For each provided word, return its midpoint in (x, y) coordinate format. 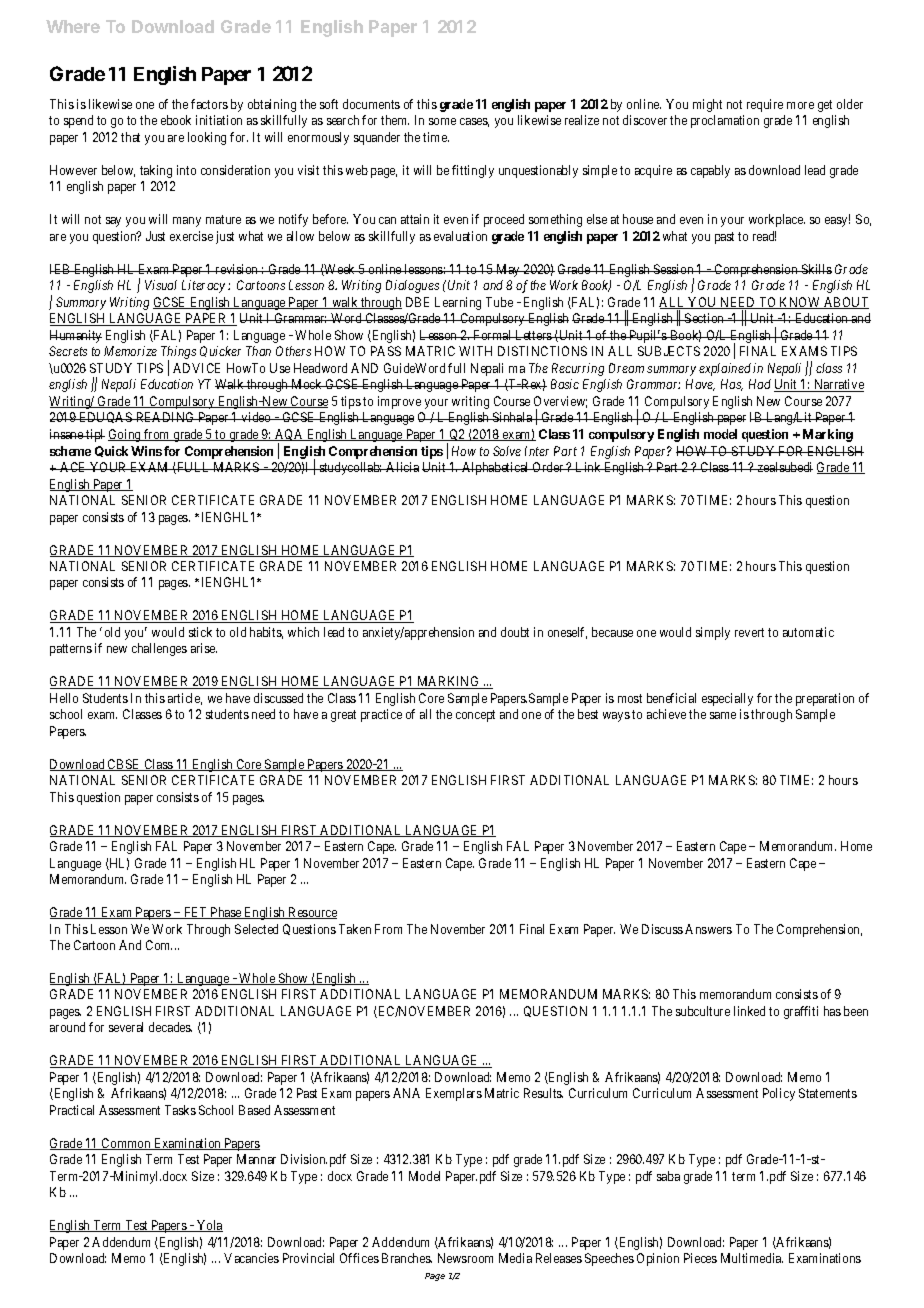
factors (209, 104)
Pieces (700, 1258)
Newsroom (465, 1258)
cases (474, 122)
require (765, 105)
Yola (209, 1226)
